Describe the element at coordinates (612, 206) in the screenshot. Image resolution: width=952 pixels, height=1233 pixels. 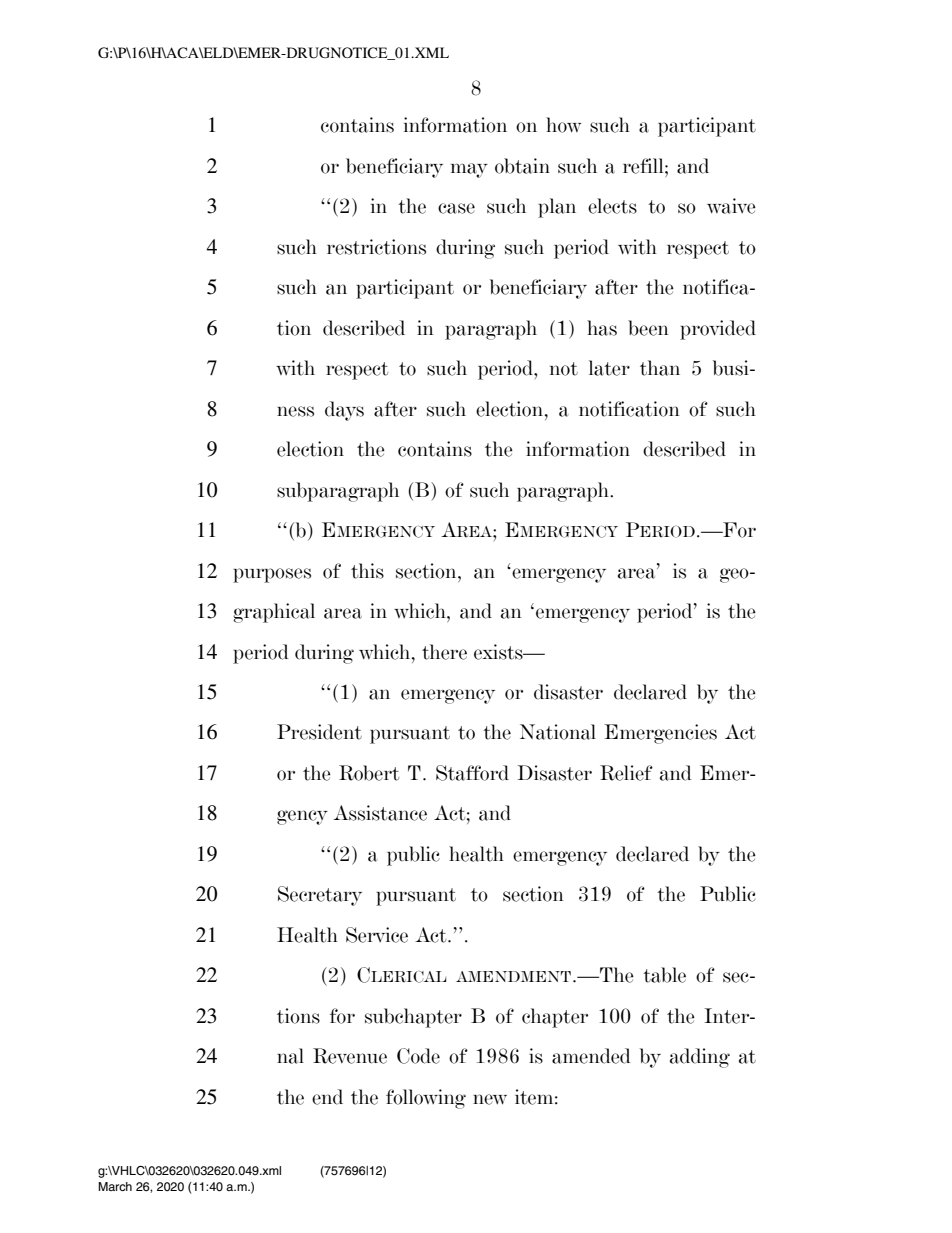
I see `elects` at that location.
